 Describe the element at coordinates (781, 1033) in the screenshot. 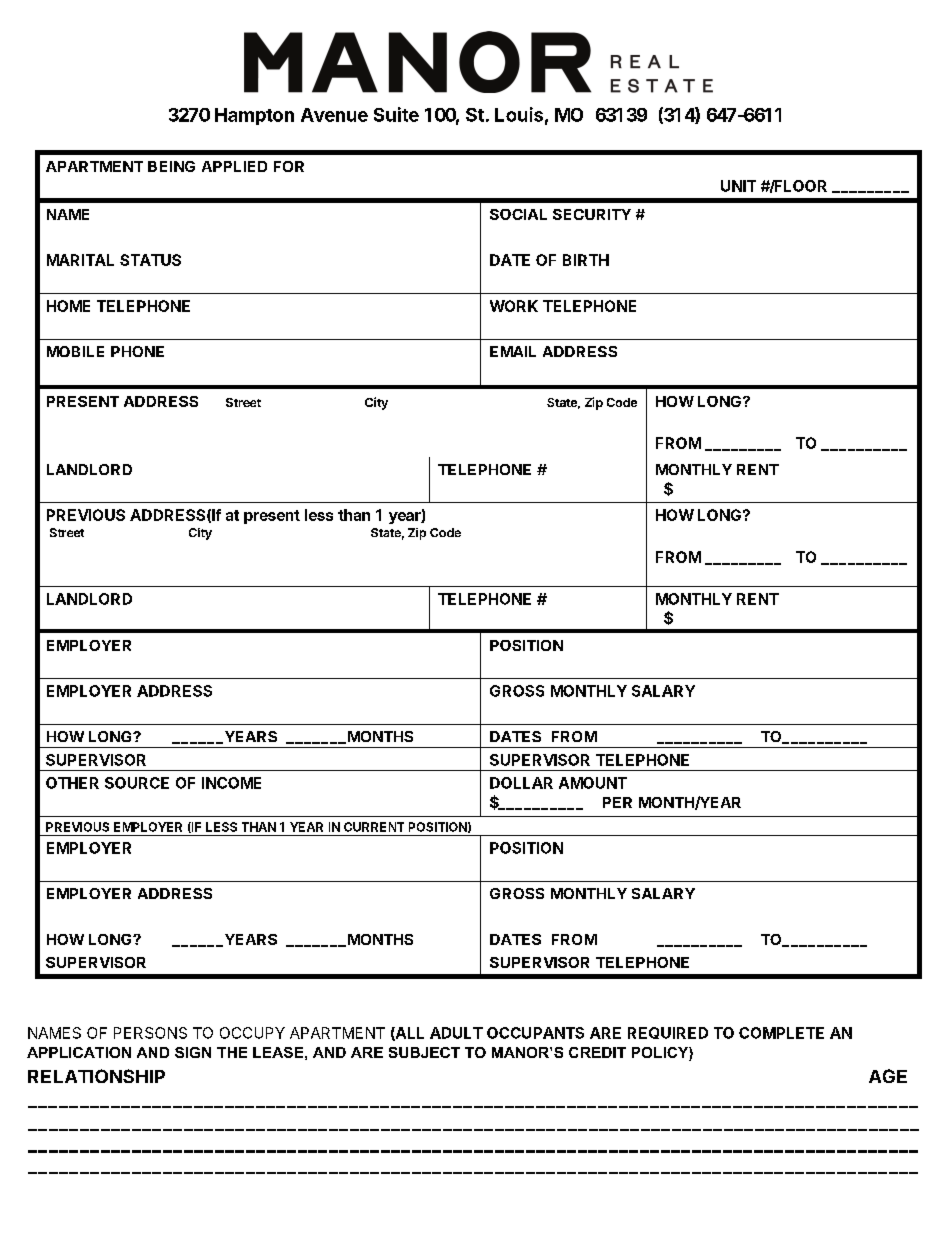

I see `COMPLETE` at that location.
